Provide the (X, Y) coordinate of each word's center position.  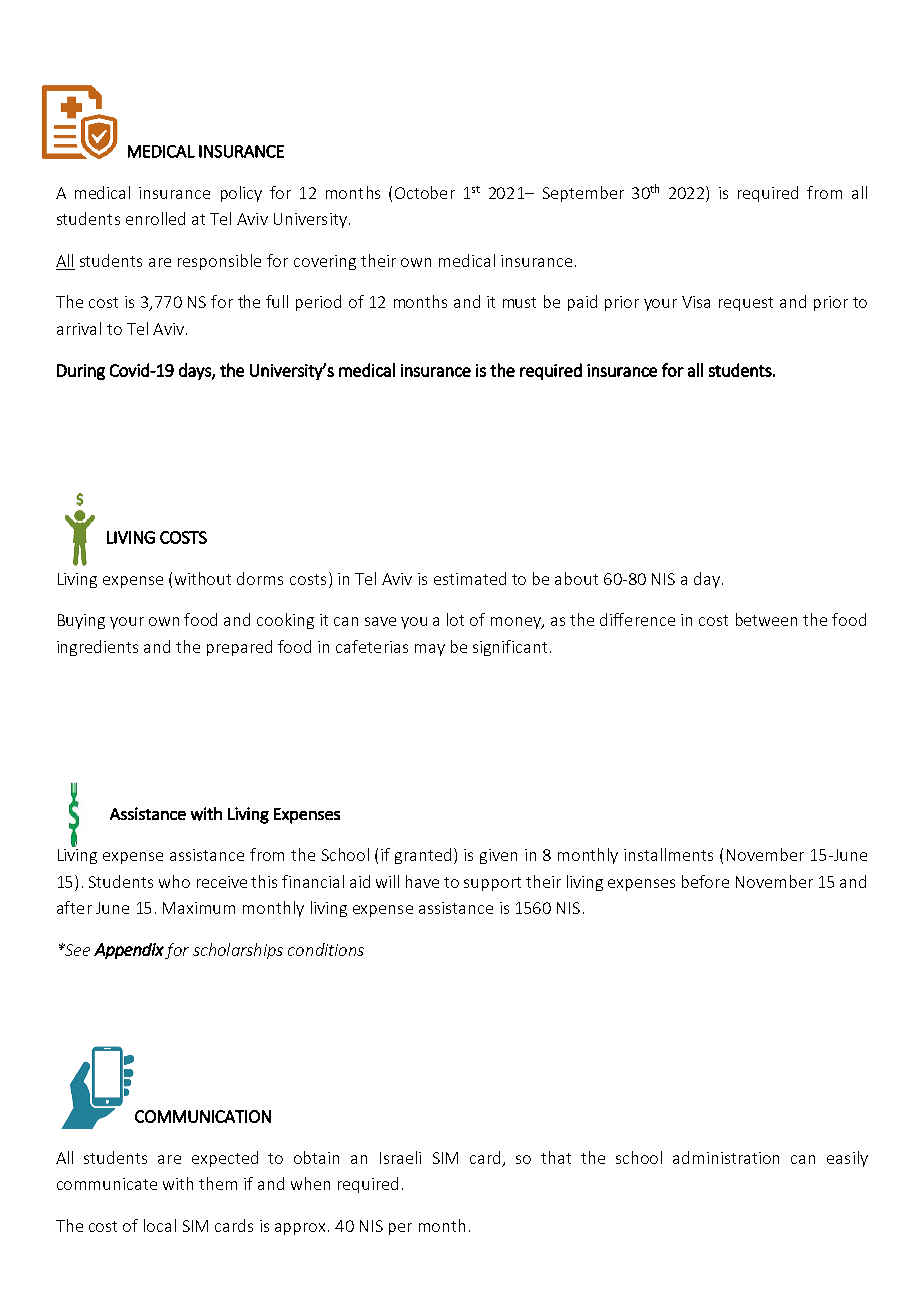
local (160, 1225)
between (766, 619)
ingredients (97, 648)
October (425, 192)
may (430, 650)
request (746, 304)
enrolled (155, 218)
